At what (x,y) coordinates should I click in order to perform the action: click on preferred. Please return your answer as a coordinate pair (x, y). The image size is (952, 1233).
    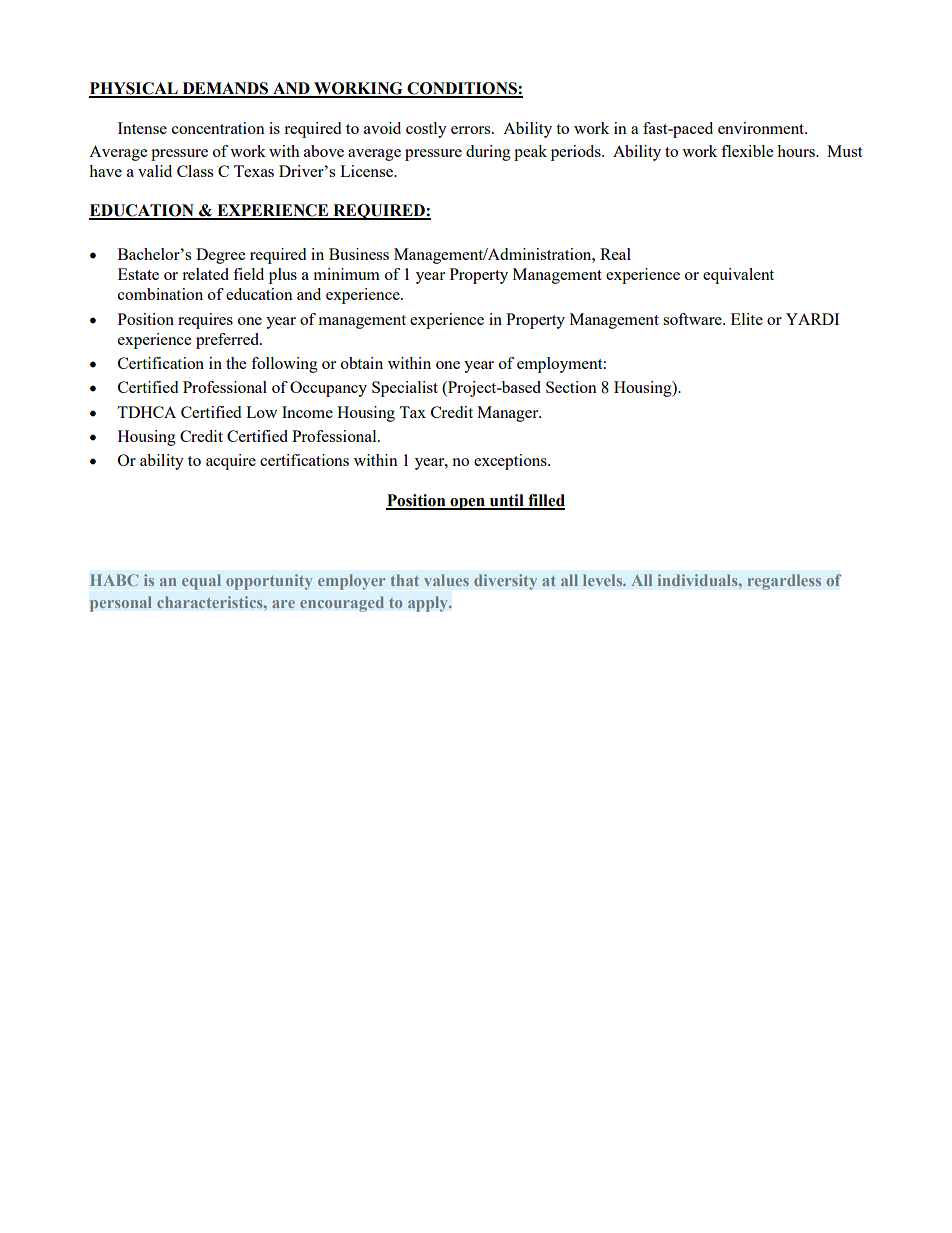
    Looking at the image, I should click on (228, 341).
